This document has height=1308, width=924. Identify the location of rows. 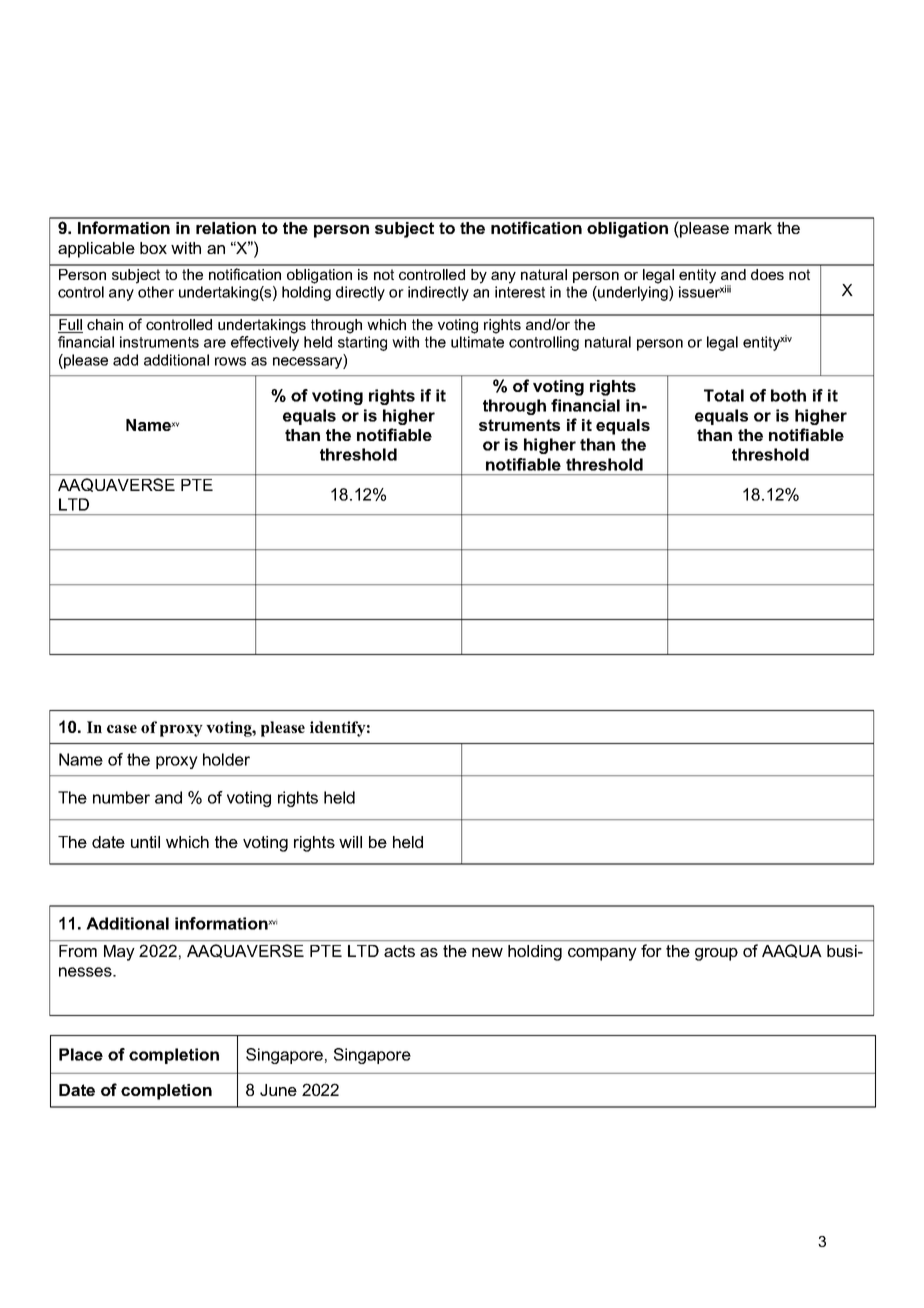
(230, 361).
